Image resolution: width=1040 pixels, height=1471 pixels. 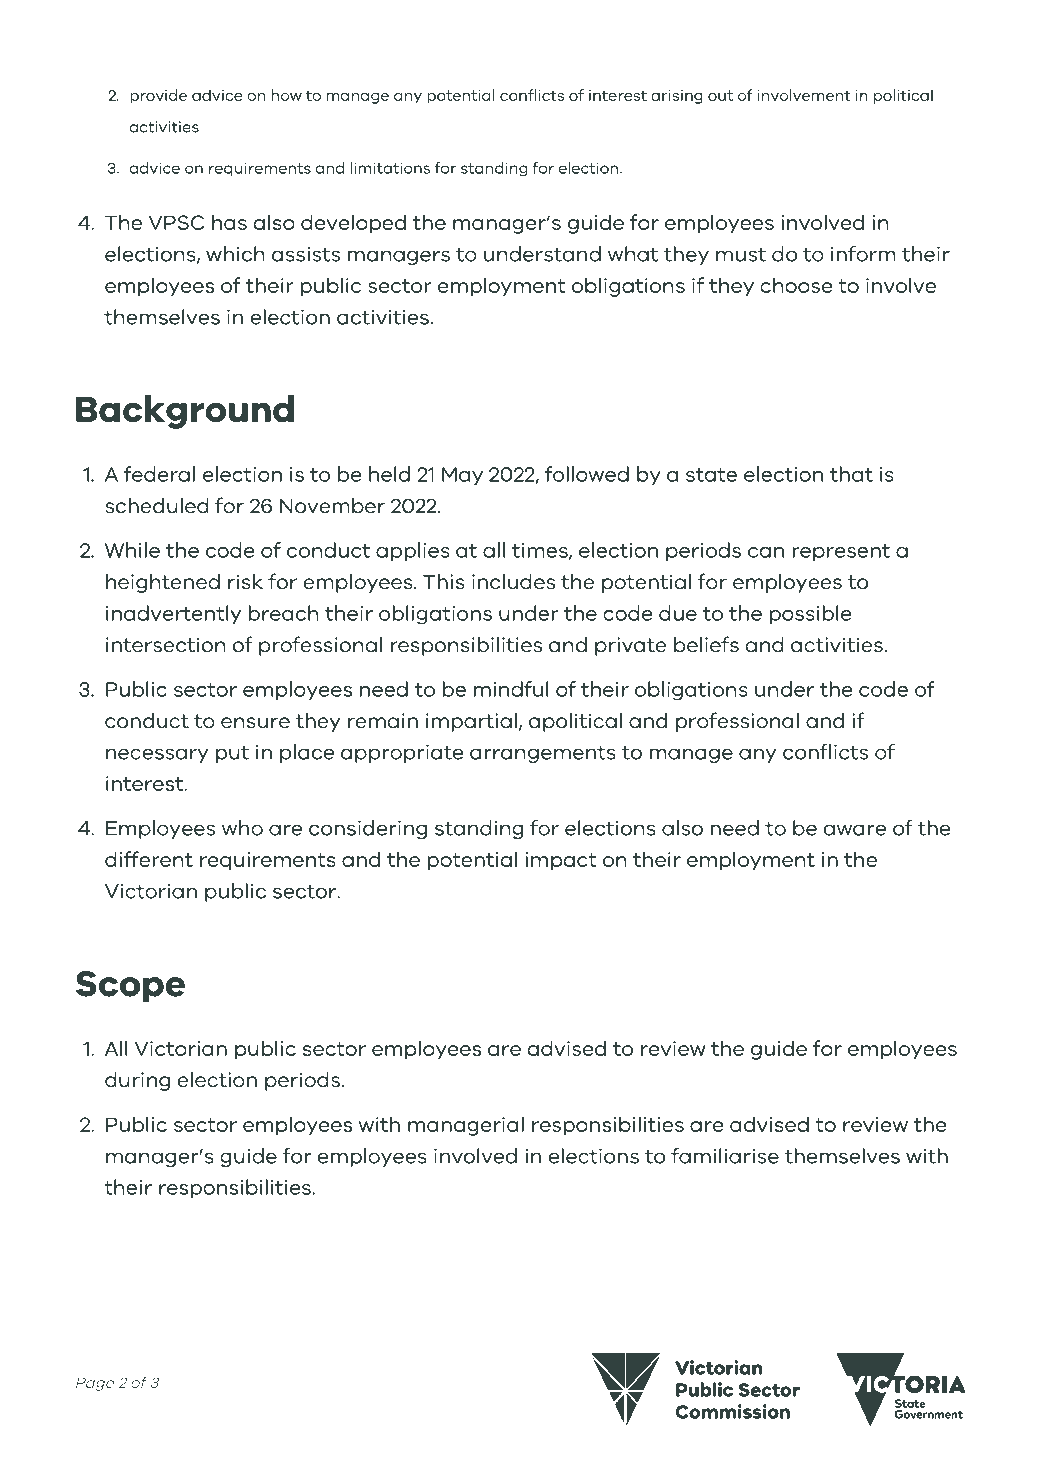 I want to click on out, so click(x=720, y=95).
